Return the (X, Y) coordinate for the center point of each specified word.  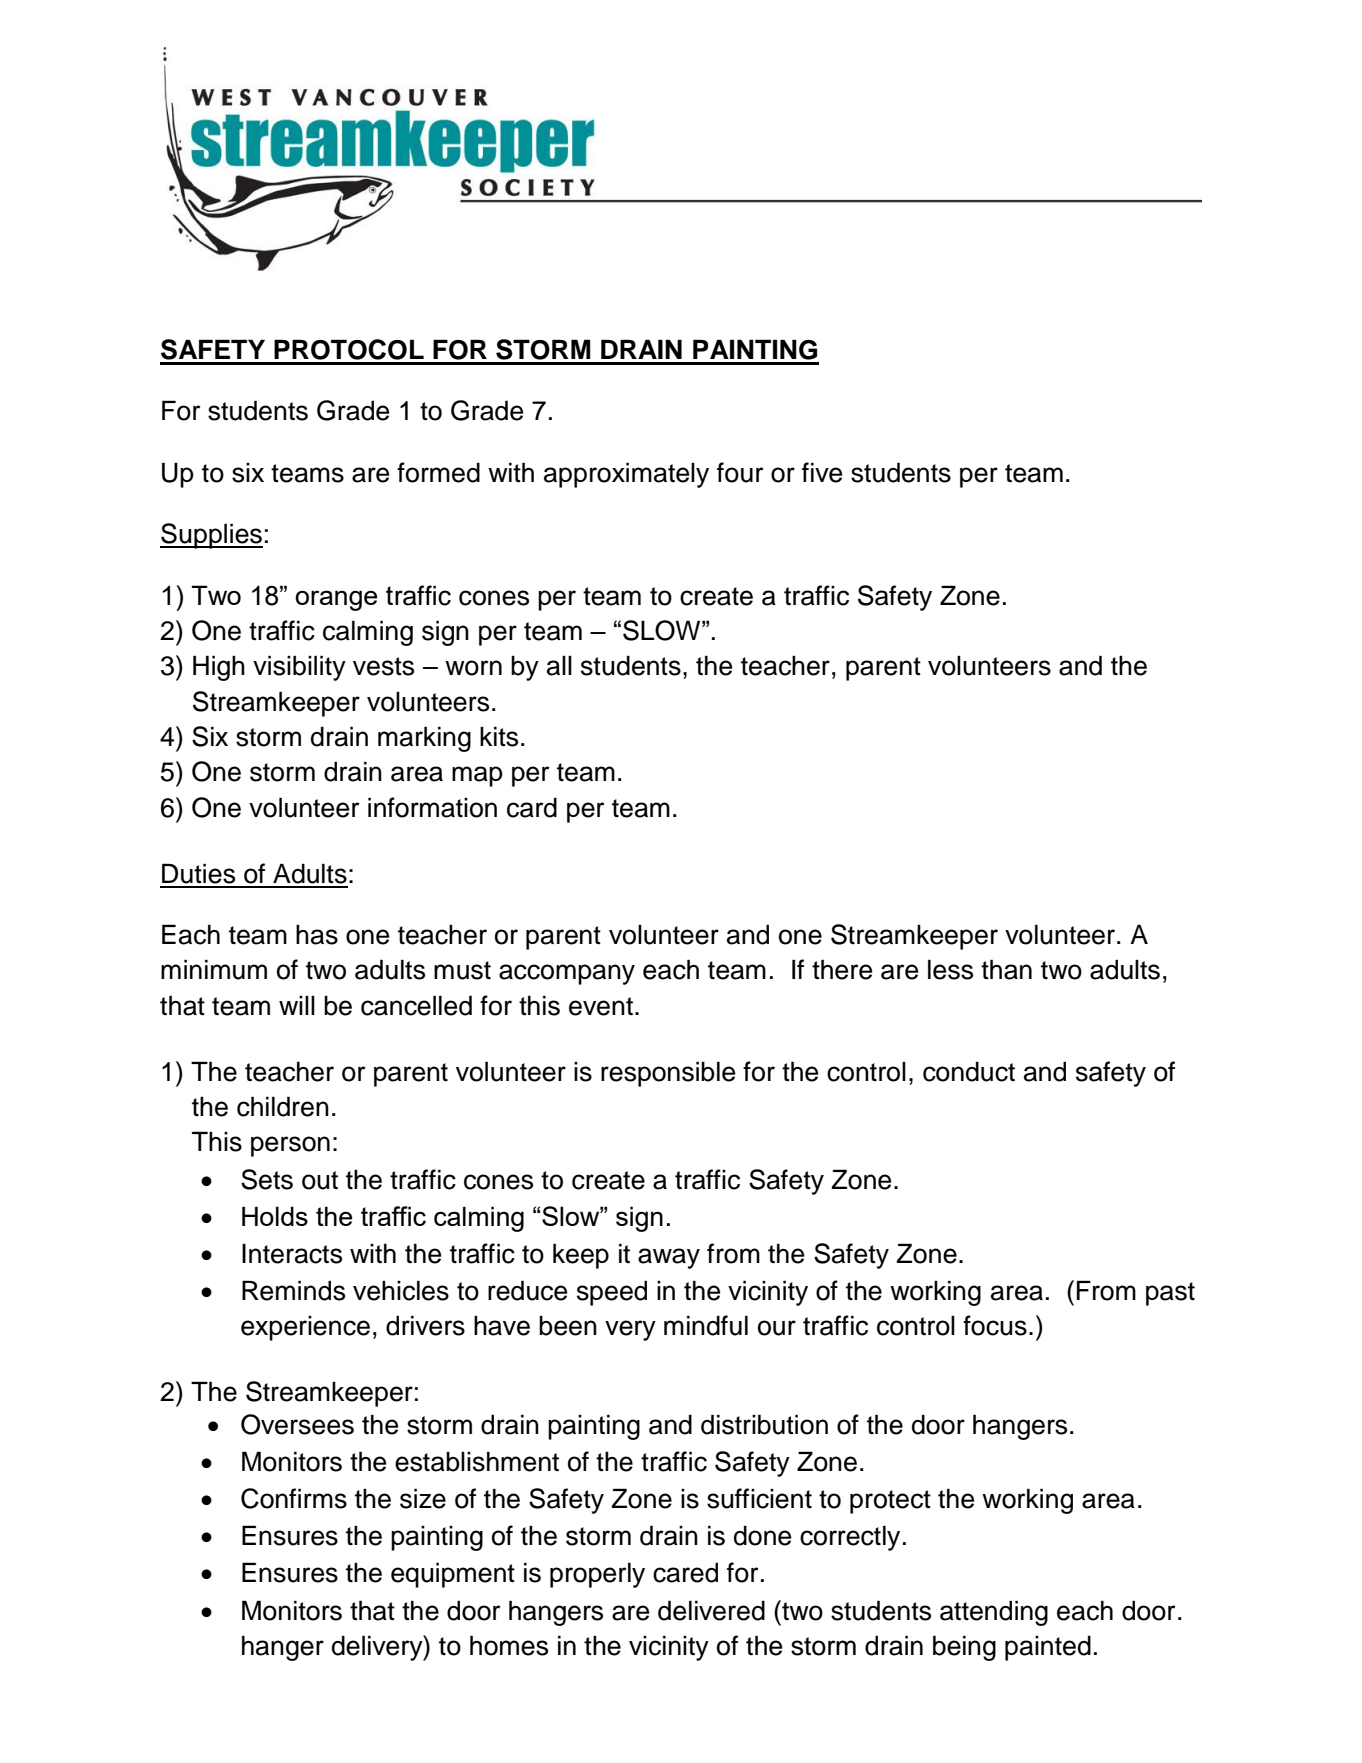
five (822, 472)
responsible (668, 1074)
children (283, 1106)
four (740, 472)
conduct (969, 1071)
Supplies (211, 536)
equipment (453, 1575)
